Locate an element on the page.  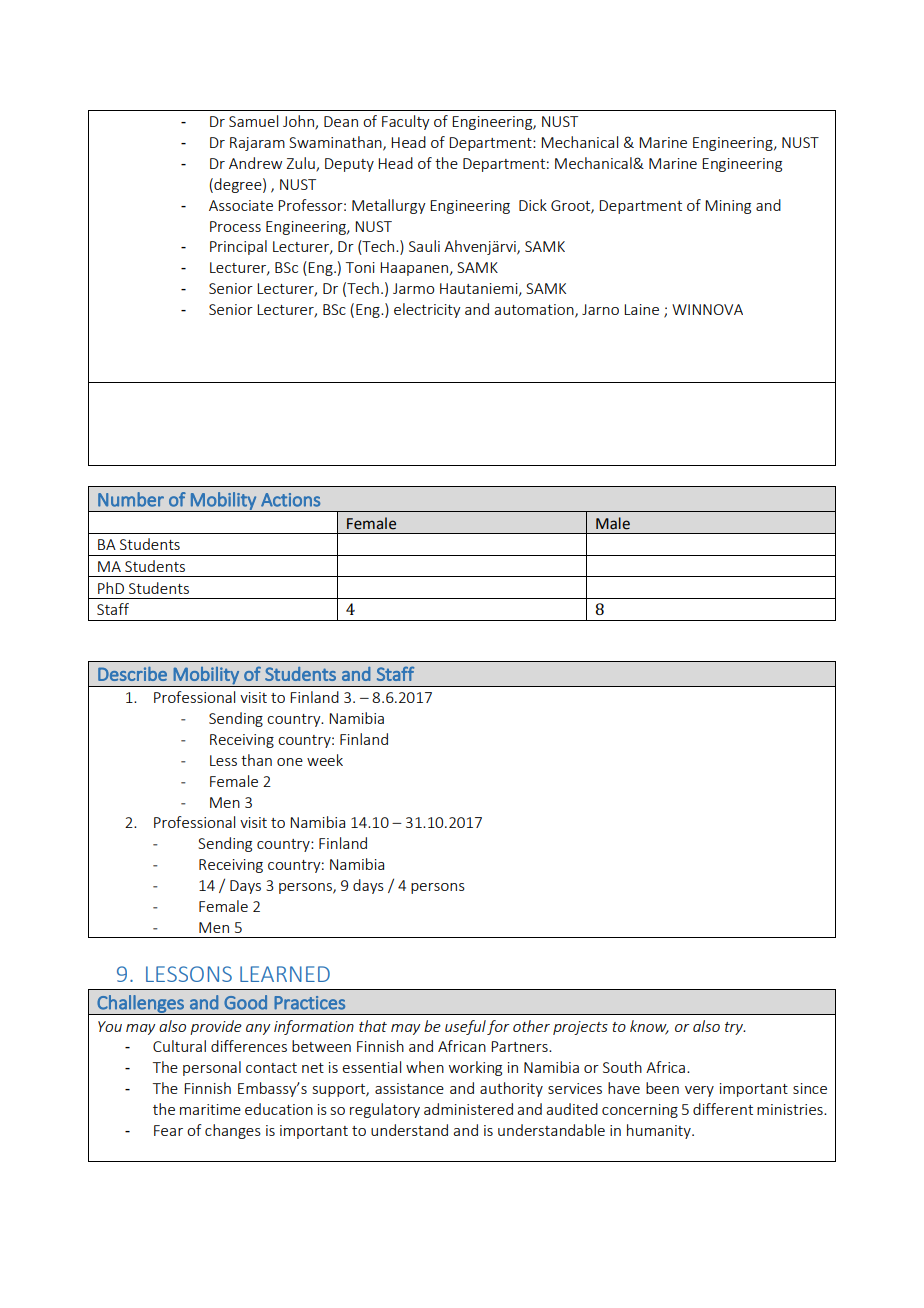
different is located at coordinates (723, 1109).
